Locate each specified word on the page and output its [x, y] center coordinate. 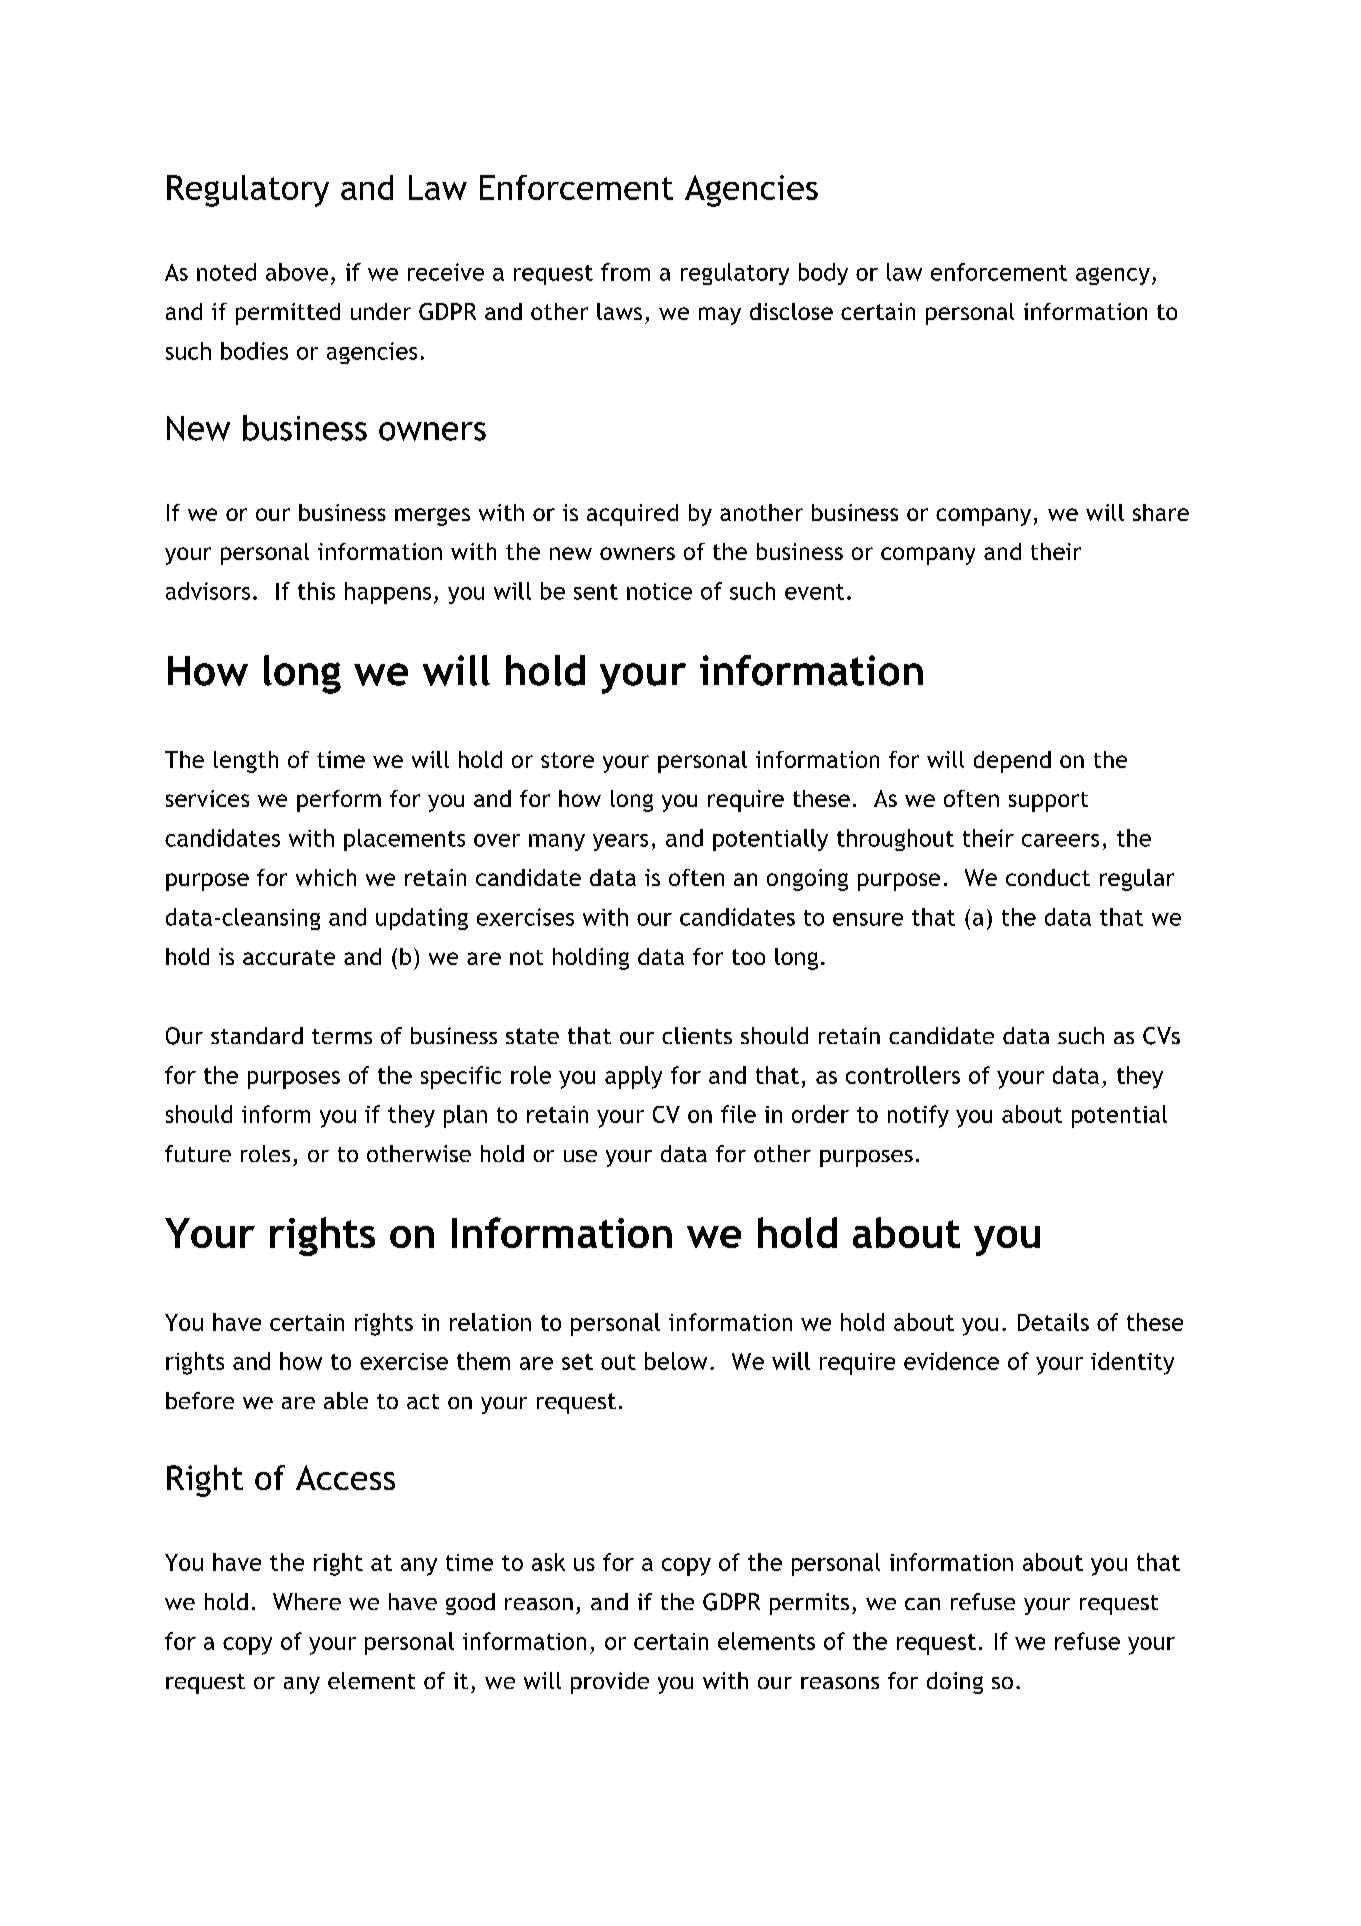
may [720, 316]
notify [918, 1116]
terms [342, 1036]
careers [1060, 840]
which [326, 877]
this [316, 591]
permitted [288, 314]
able [346, 1400]
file [738, 1114]
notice [659, 591]
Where [307, 1601]
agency [1113, 276]
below [676, 1361]
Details [1053, 1322]
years [620, 842]
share [1161, 512]
